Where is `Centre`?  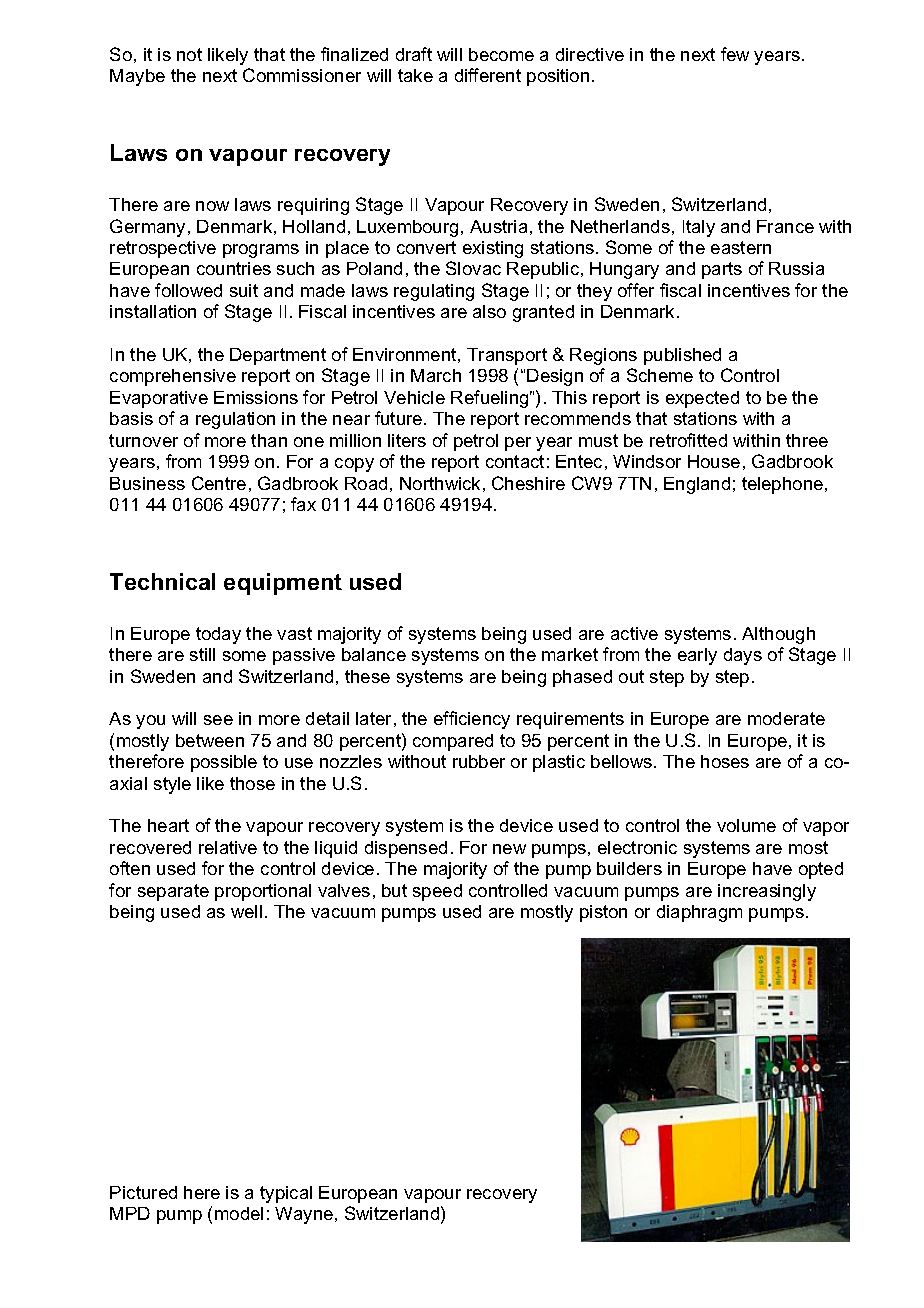 Centre is located at coordinates (219, 483).
